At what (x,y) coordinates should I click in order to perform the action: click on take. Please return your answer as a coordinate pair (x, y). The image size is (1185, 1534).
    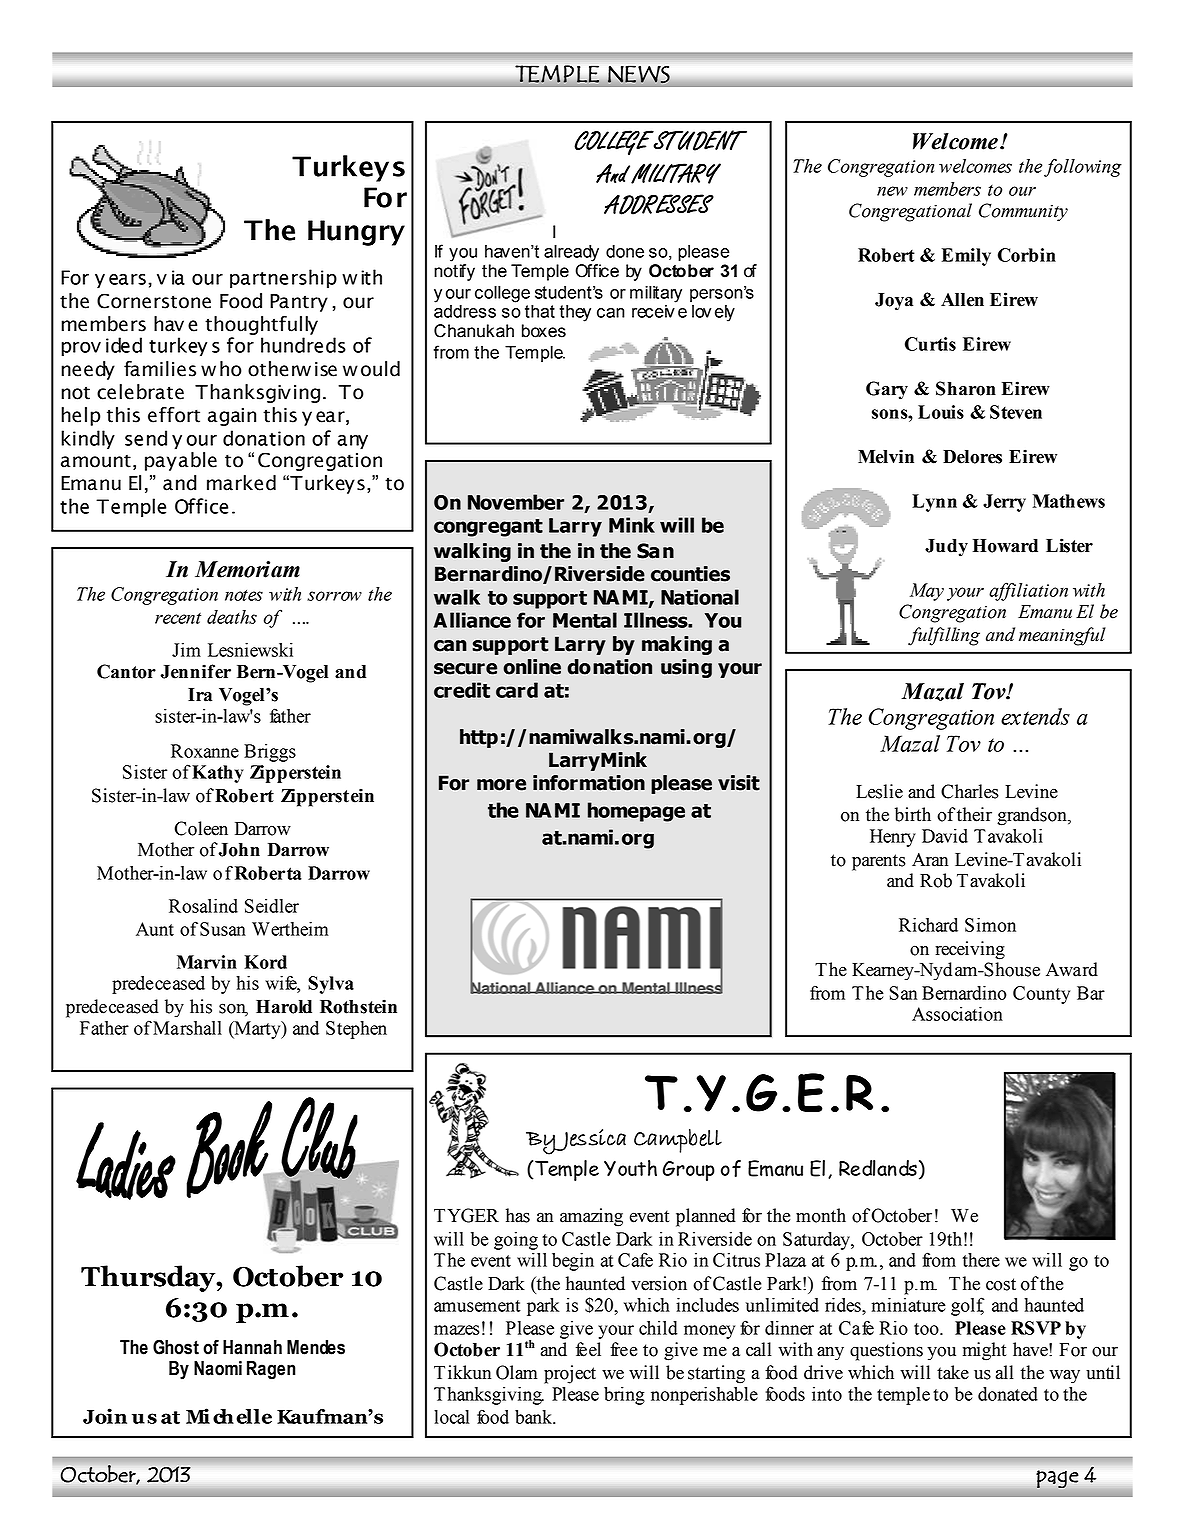
    Looking at the image, I should click on (953, 1372).
